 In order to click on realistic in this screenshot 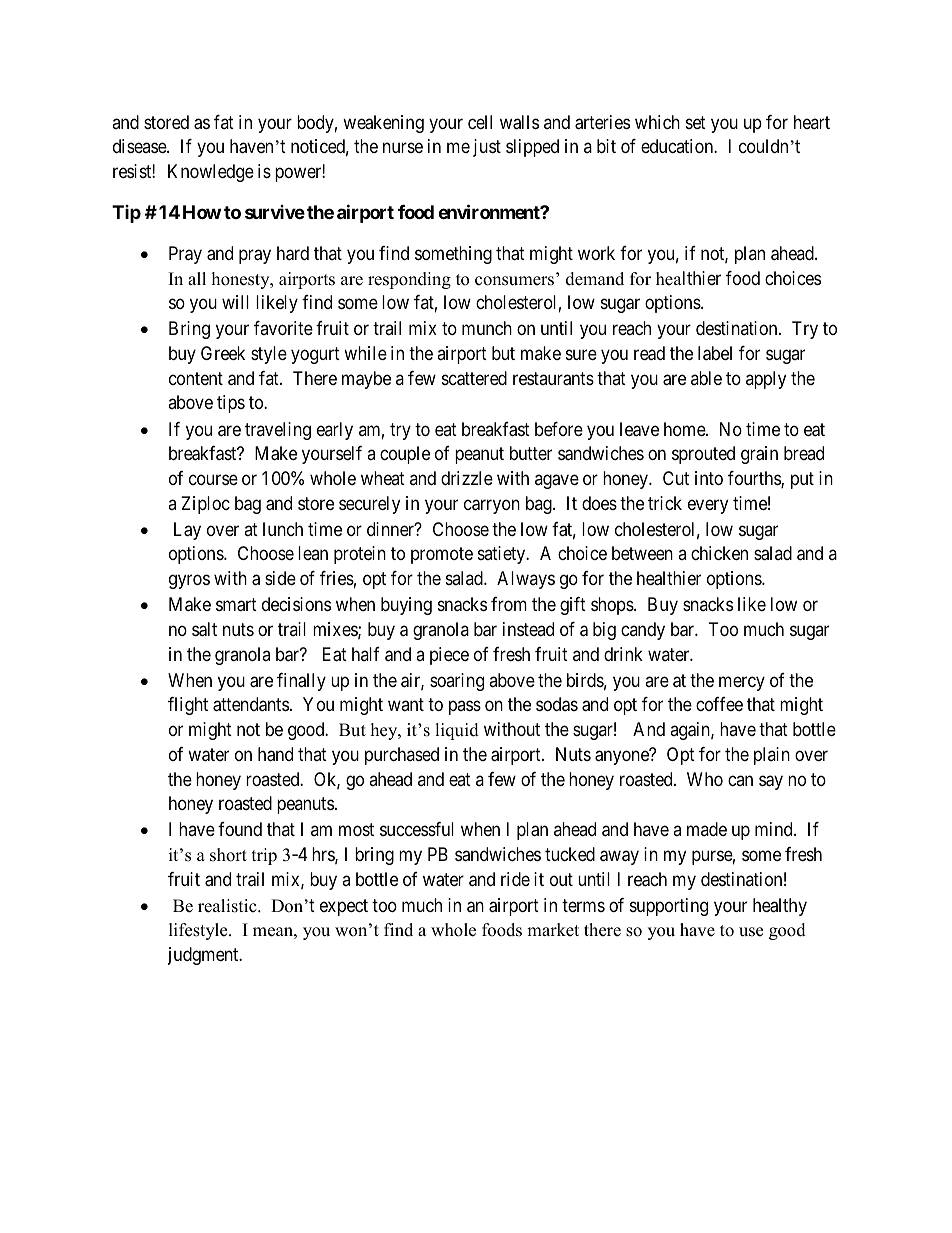, I will do `click(228, 906)`.
